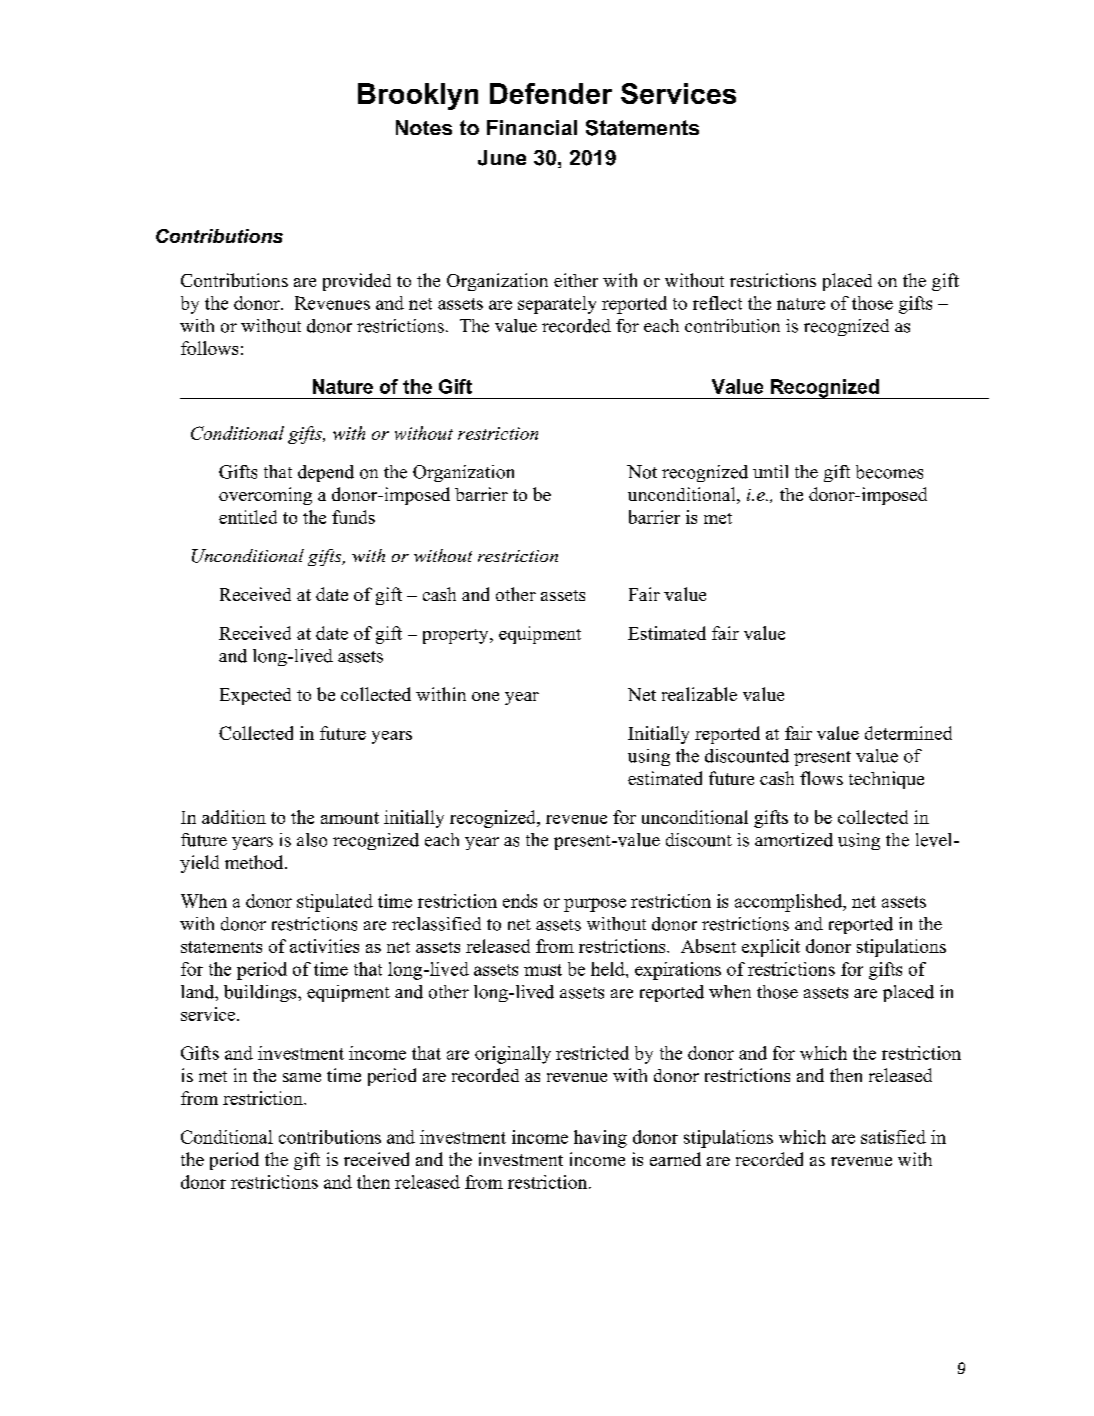 The image size is (1094, 1416). I want to click on Expected, so click(255, 696).
